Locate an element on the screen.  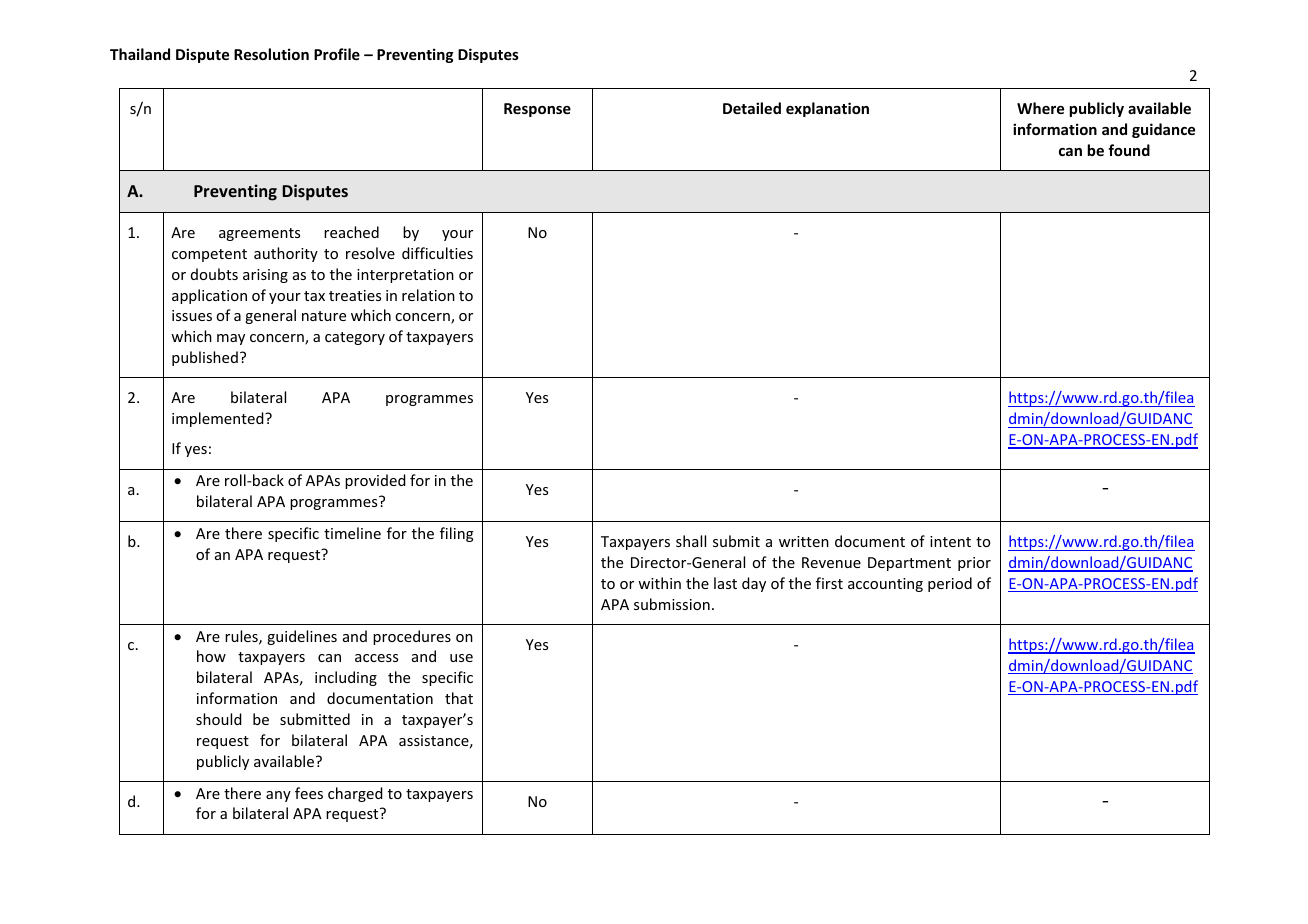
Response is located at coordinates (537, 110).
